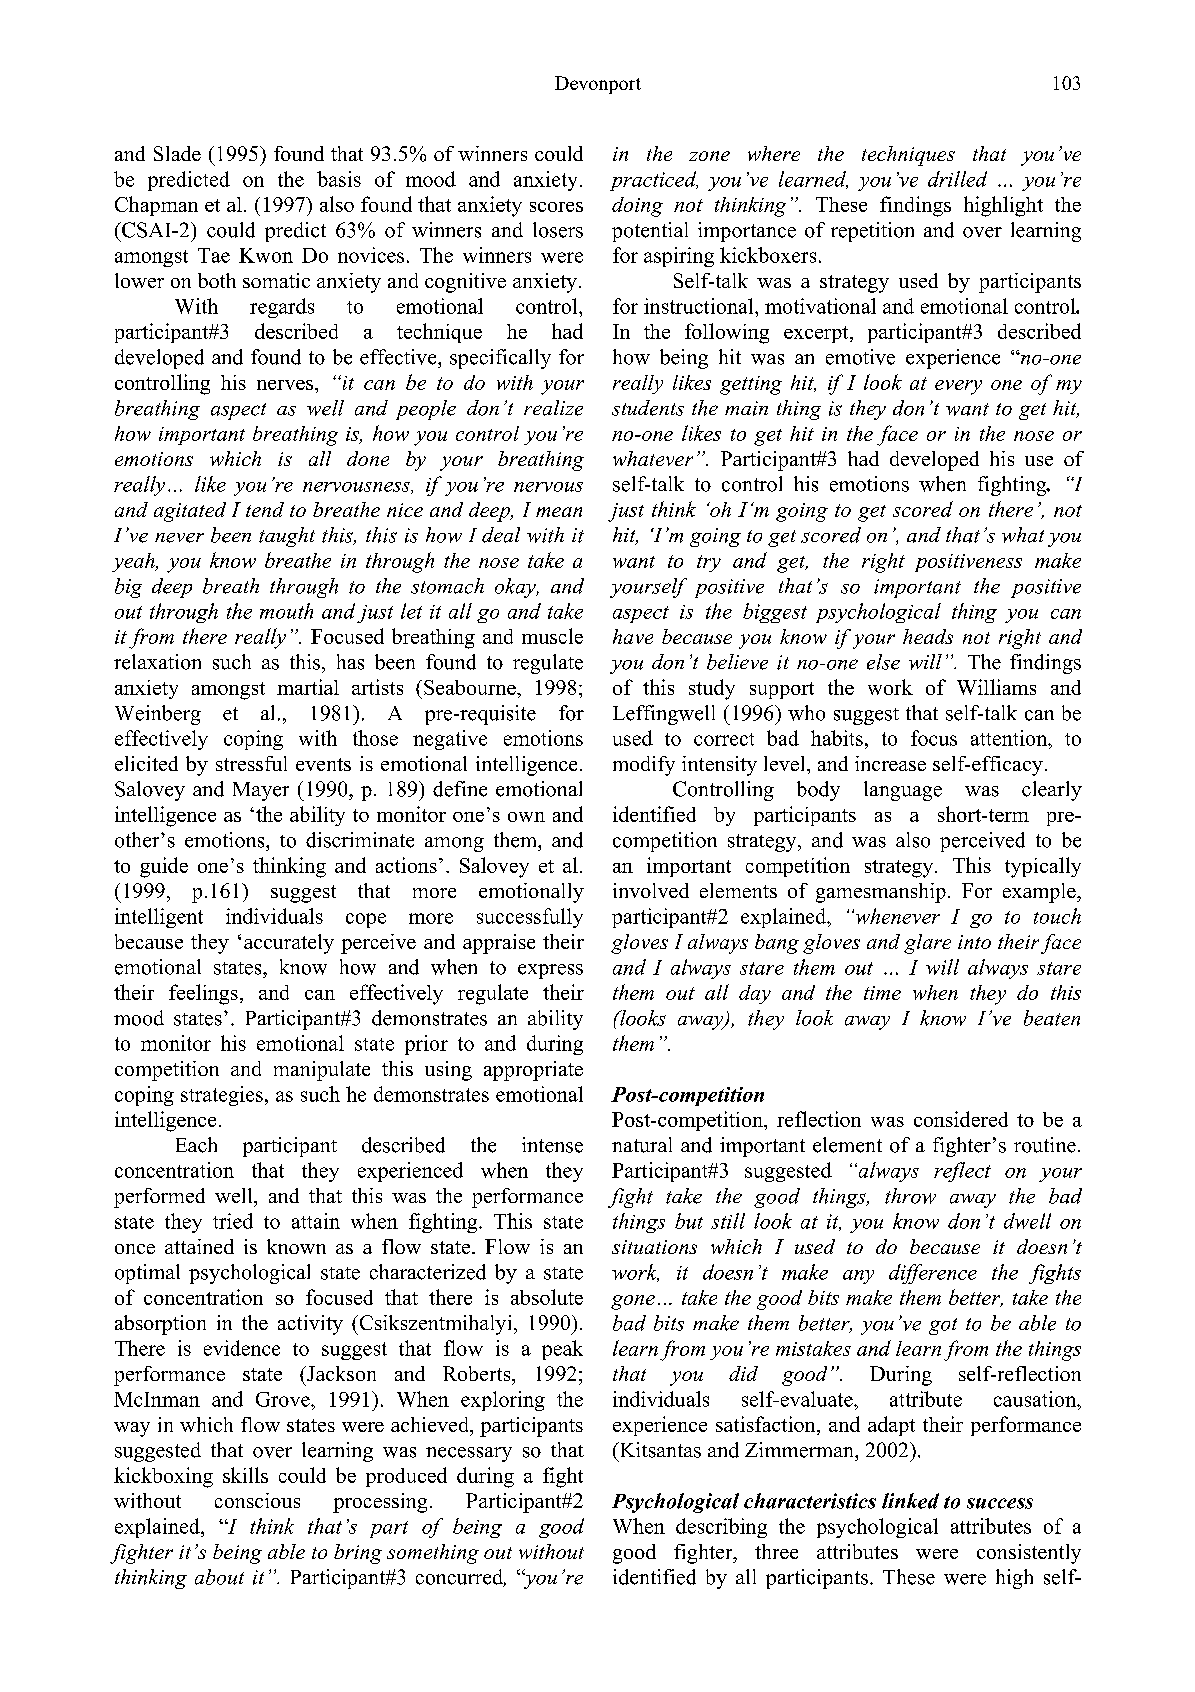 The height and width of the image is (1692, 1195). Describe the element at coordinates (257, 1500) in the image. I see `conscious` at that location.
